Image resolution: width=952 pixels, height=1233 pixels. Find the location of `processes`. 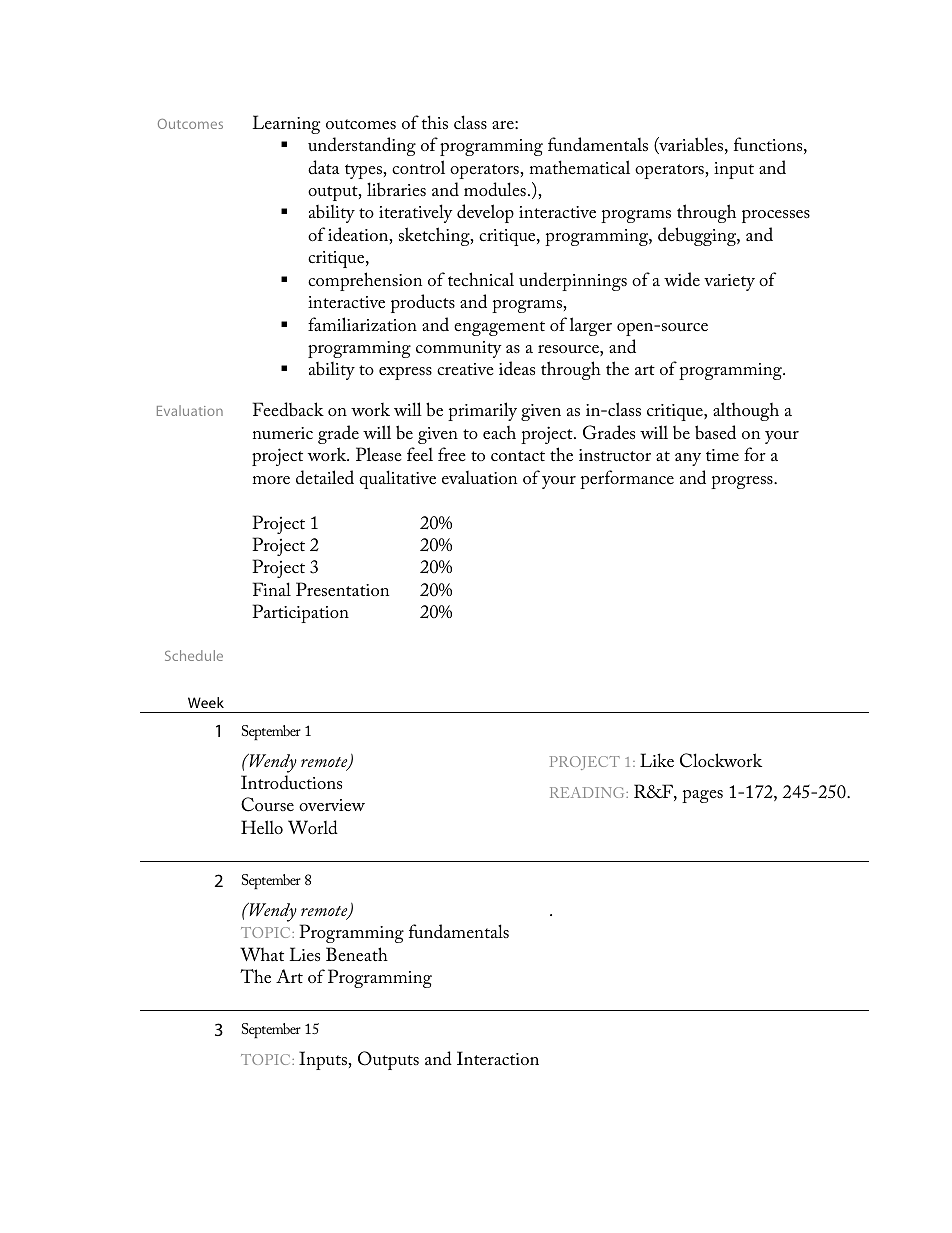

processes is located at coordinates (776, 216).
